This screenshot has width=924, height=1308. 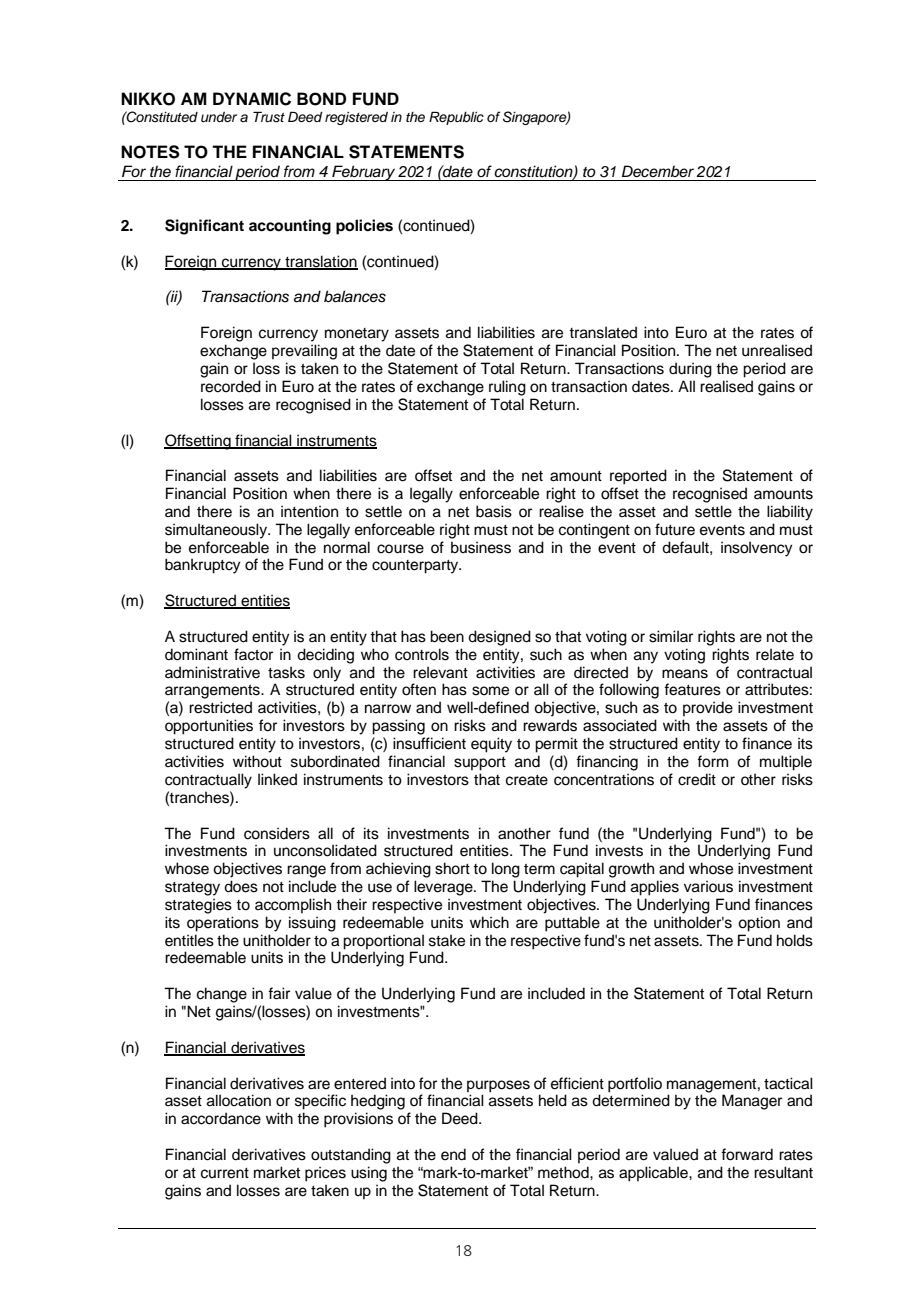 I want to click on translated, so click(x=603, y=332).
